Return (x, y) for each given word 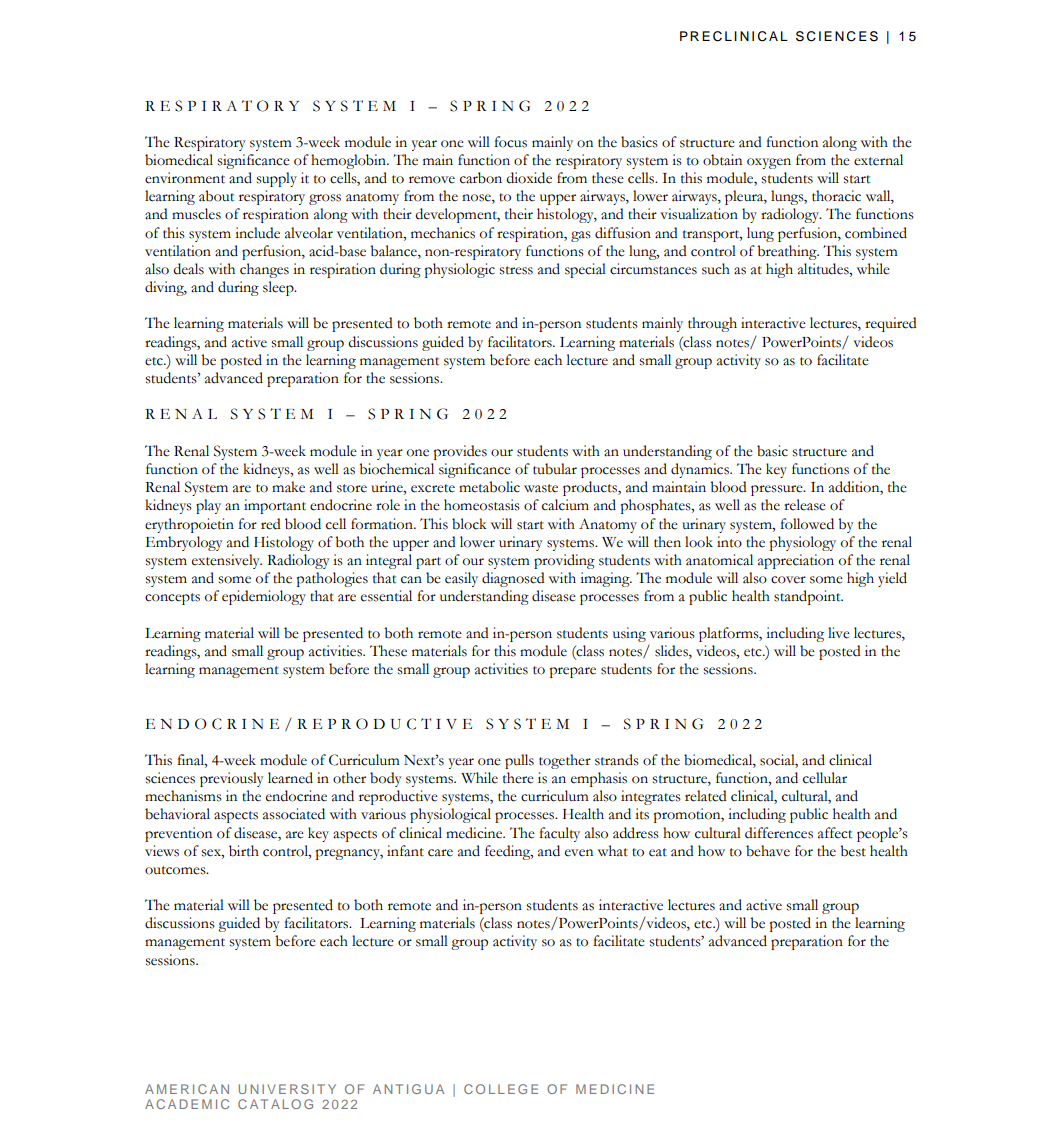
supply (277, 179)
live (839, 633)
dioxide (529, 178)
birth (244, 851)
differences (779, 833)
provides (460, 452)
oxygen (769, 163)
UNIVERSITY (287, 1089)
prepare (573, 672)
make (288, 487)
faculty (559, 834)
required (891, 324)
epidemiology (264, 597)
